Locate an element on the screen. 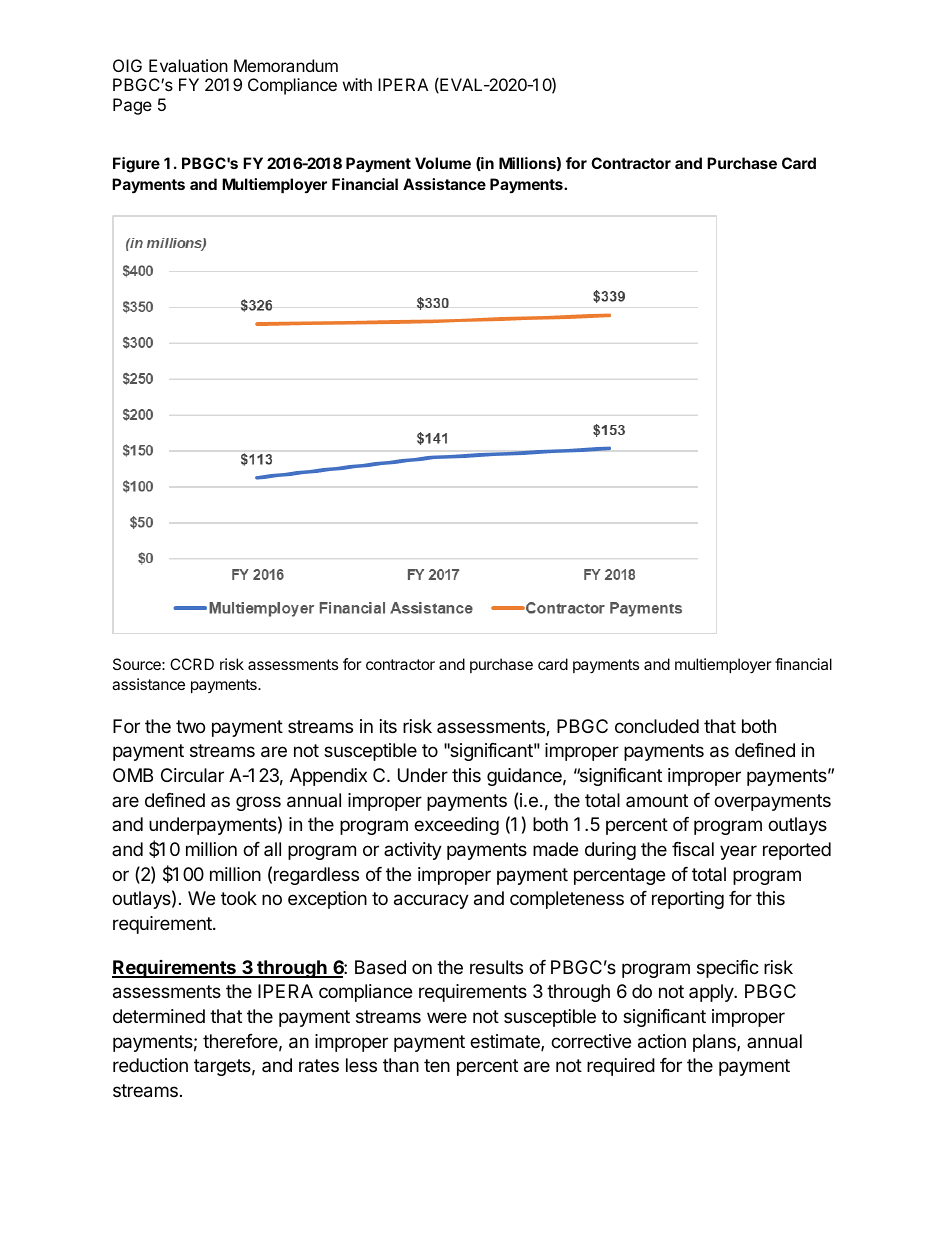  Page is located at coordinates (132, 106).
